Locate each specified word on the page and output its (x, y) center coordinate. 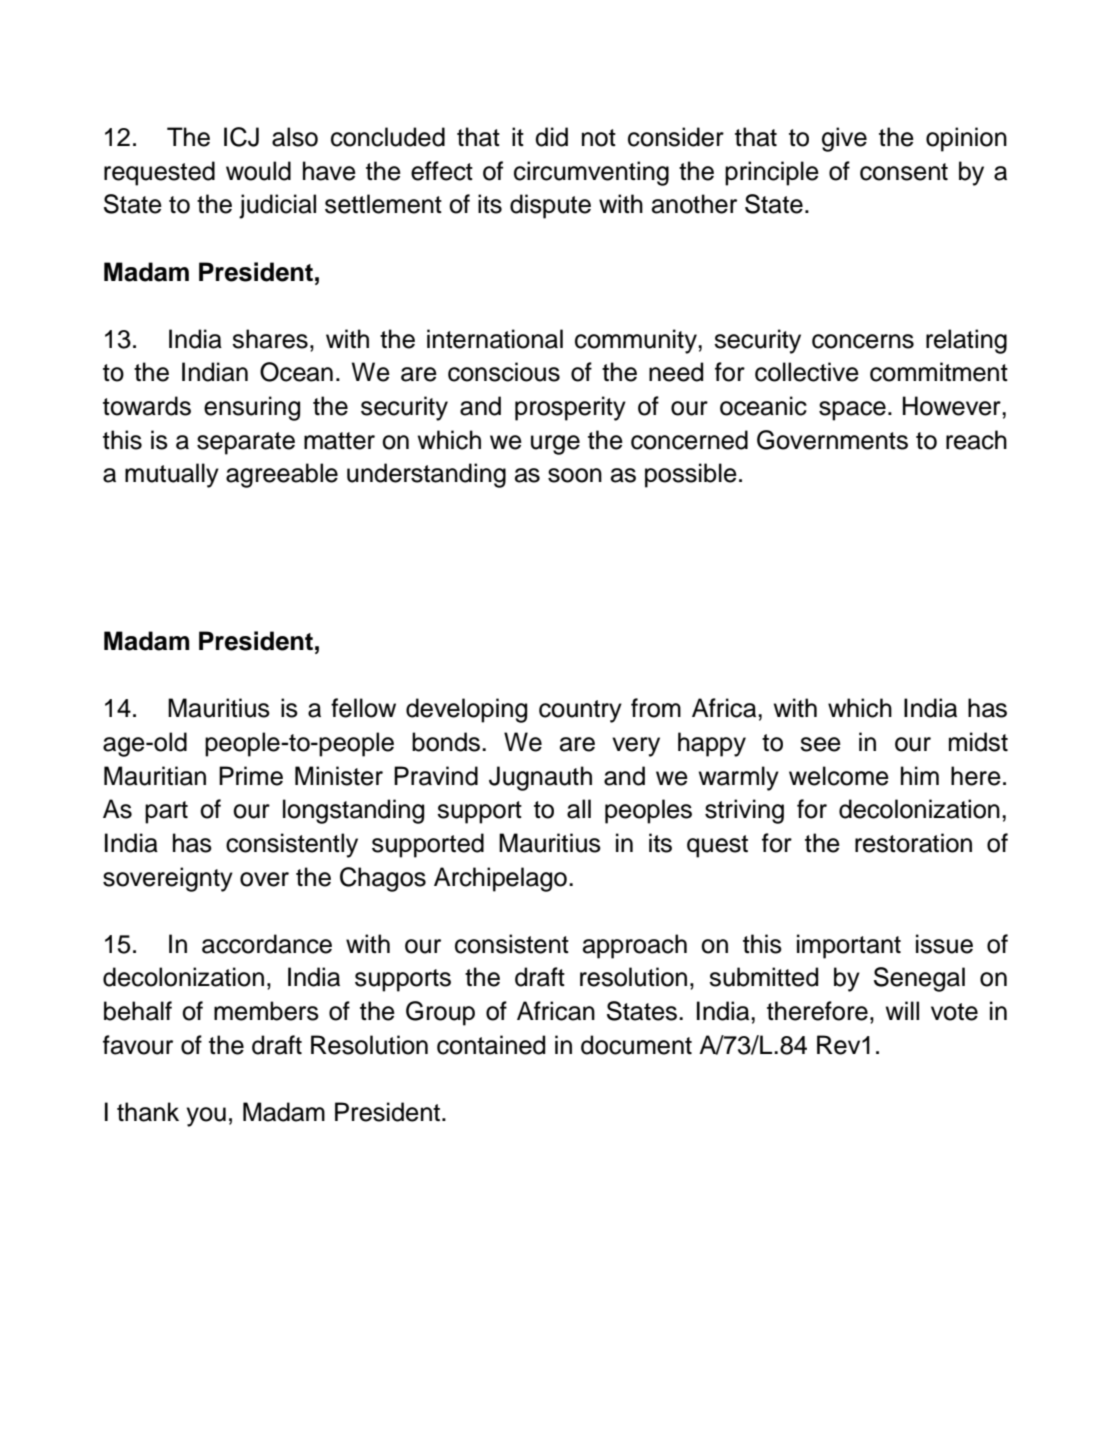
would (258, 171)
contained (491, 1045)
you (206, 1117)
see (820, 744)
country (580, 711)
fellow (363, 708)
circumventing (591, 173)
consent (904, 172)
